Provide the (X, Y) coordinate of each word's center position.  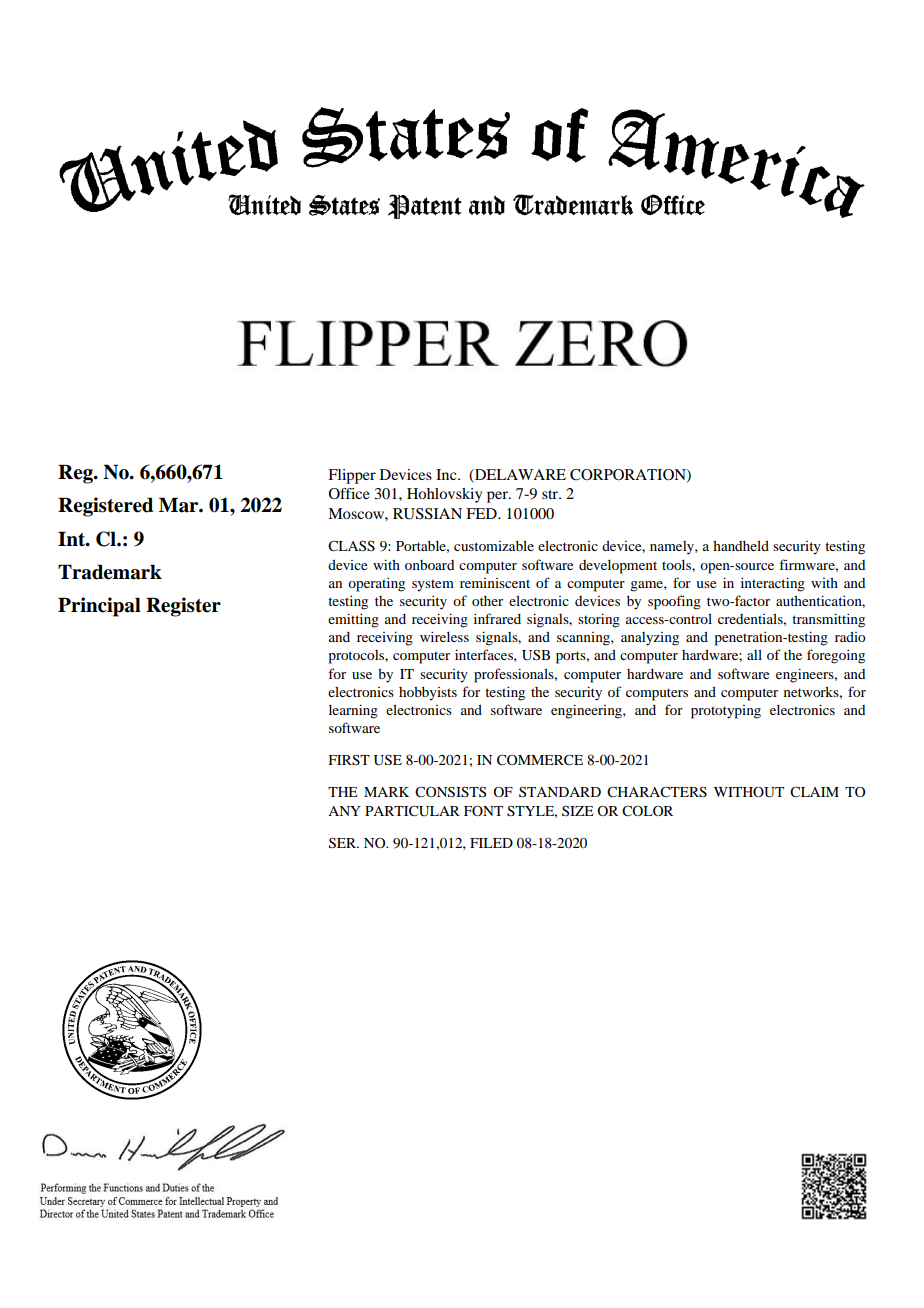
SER (344, 843)
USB (536, 655)
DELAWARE (519, 474)
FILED (491, 843)
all (754, 654)
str (551, 494)
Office (349, 493)
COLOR (647, 810)
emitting (353, 620)
